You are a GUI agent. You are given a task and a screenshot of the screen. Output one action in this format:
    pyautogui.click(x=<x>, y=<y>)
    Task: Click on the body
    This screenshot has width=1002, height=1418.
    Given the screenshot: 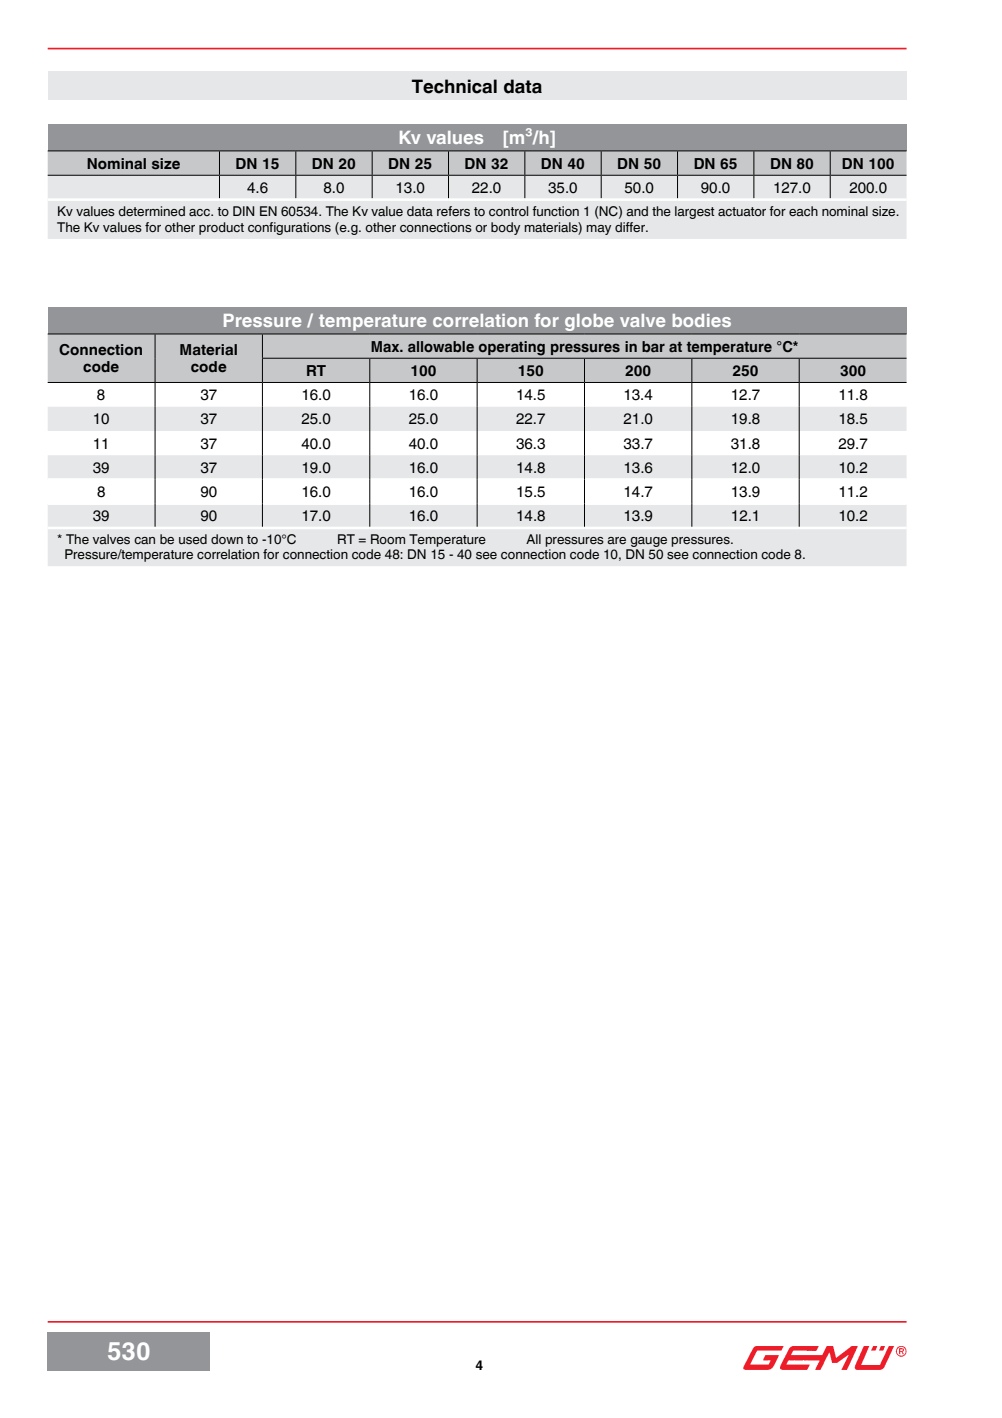 What is the action you would take?
    pyautogui.click(x=505, y=228)
